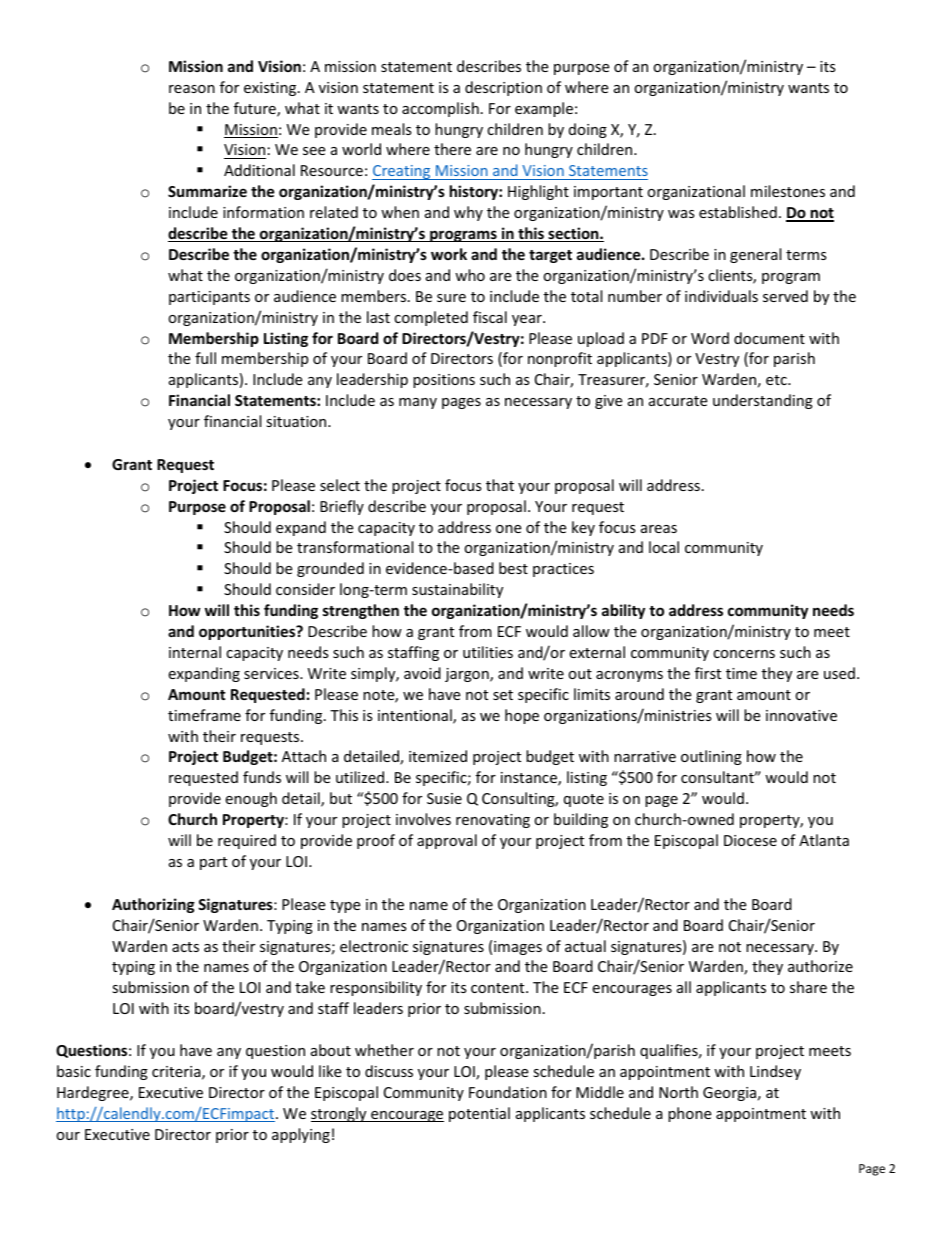 The width and height of the screenshot is (952, 1233). I want to click on Authorizing, so click(153, 905).
